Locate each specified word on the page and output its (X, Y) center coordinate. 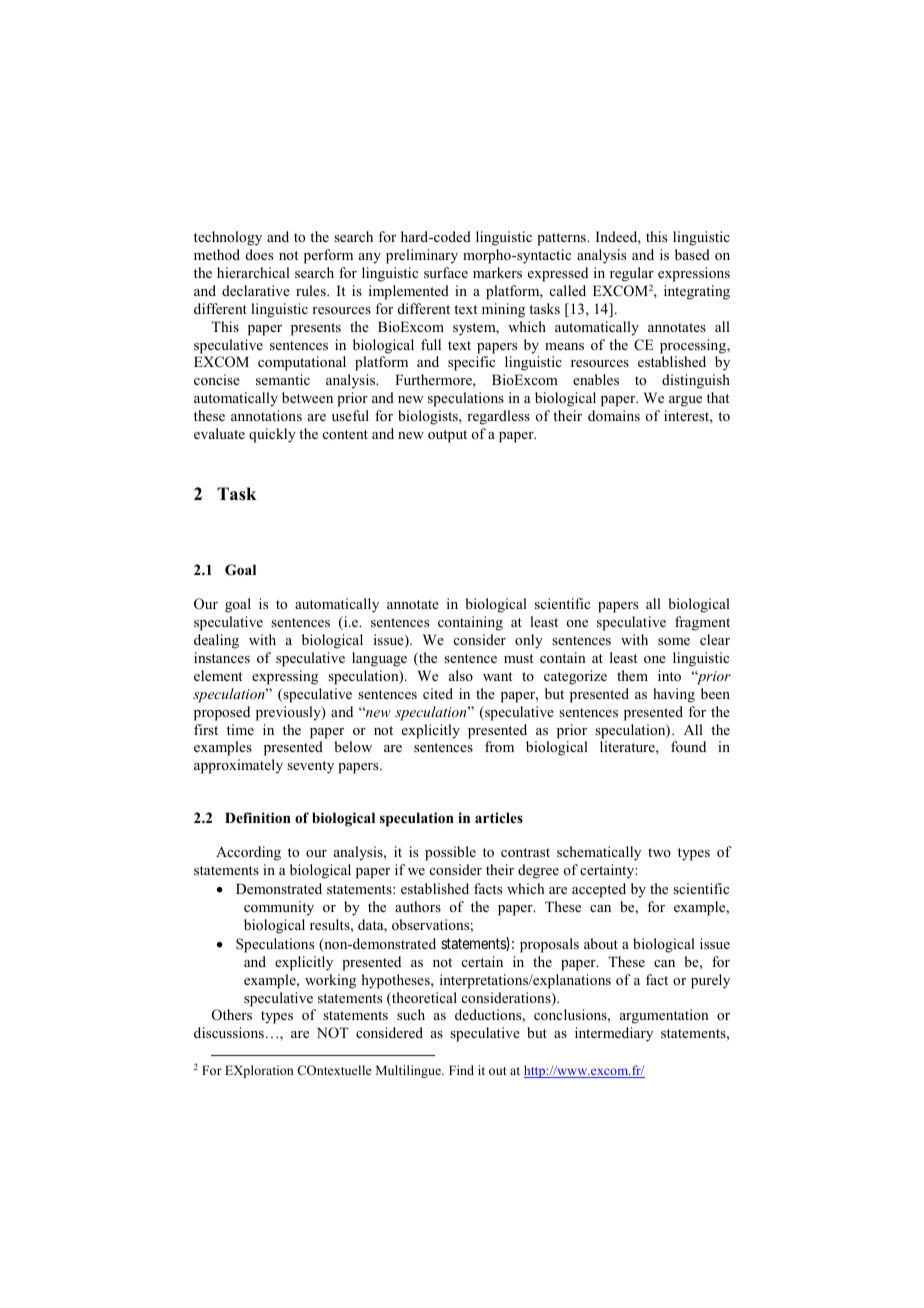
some (674, 641)
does (259, 254)
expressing (285, 677)
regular (632, 276)
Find (461, 1070)
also (461, 675)
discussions (229, 1032)
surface (446, 272)
